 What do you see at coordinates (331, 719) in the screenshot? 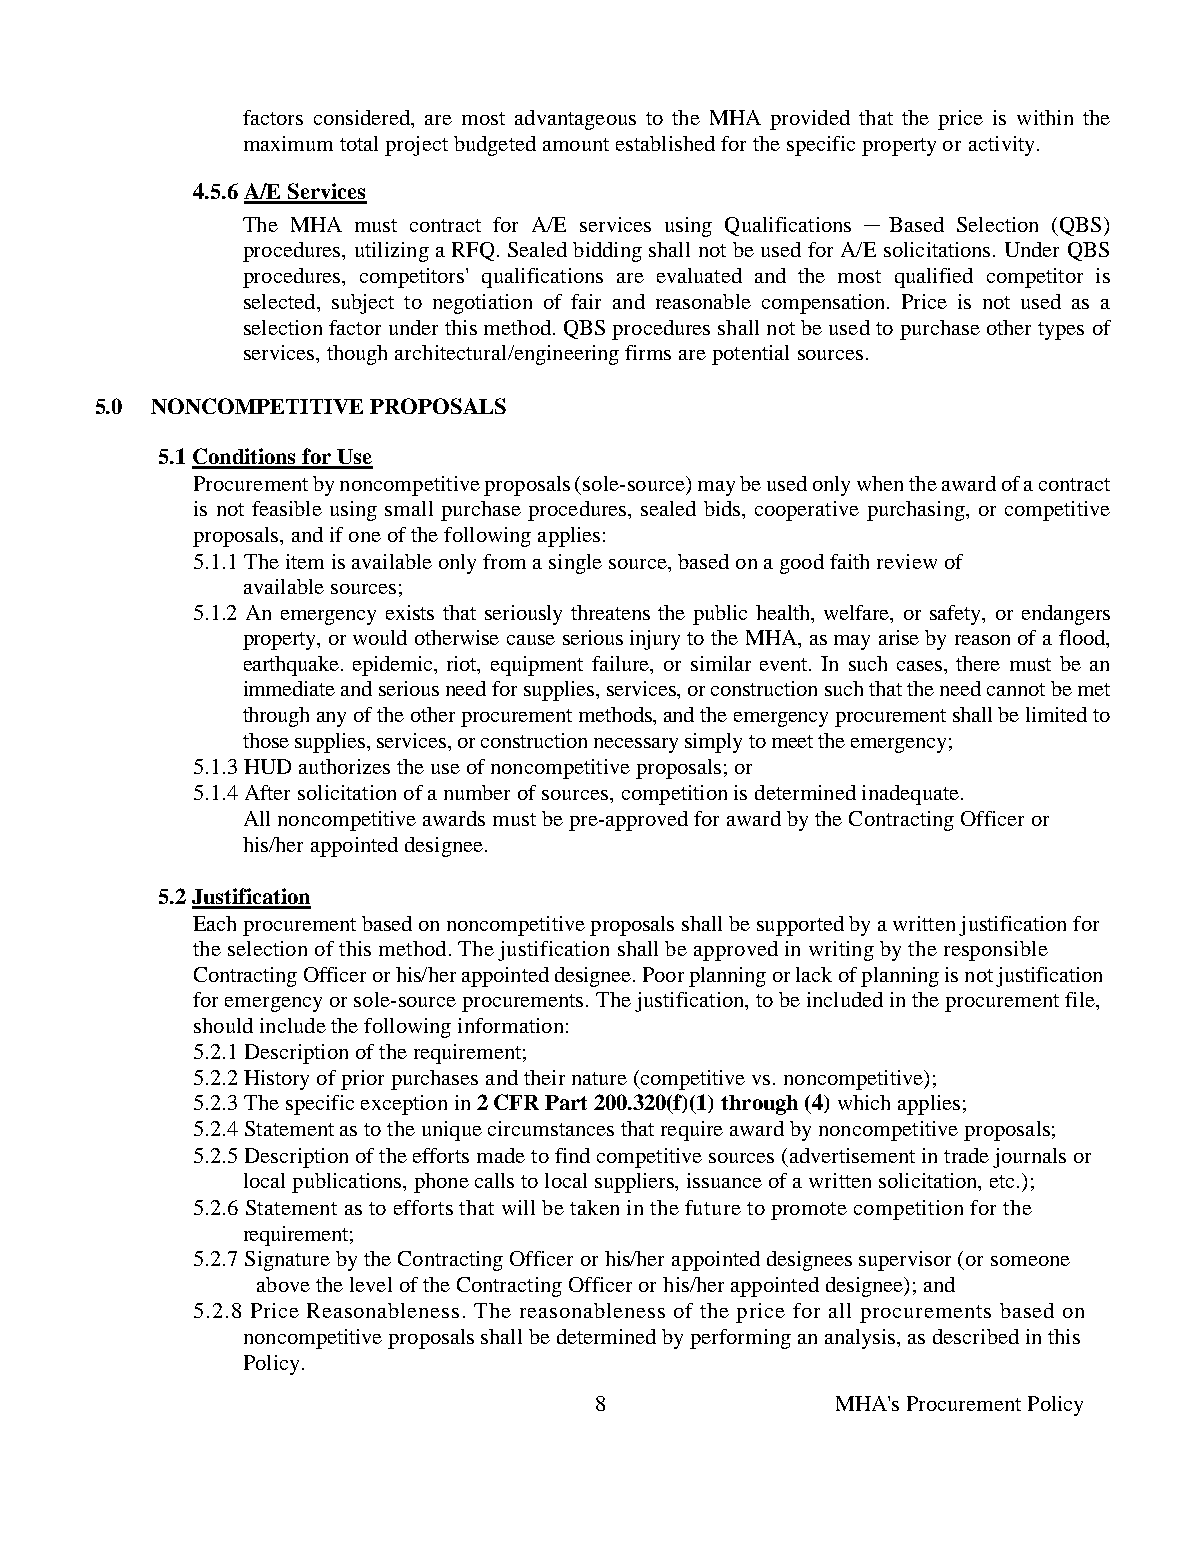
I see `any` at bounding box center [331, 719].
